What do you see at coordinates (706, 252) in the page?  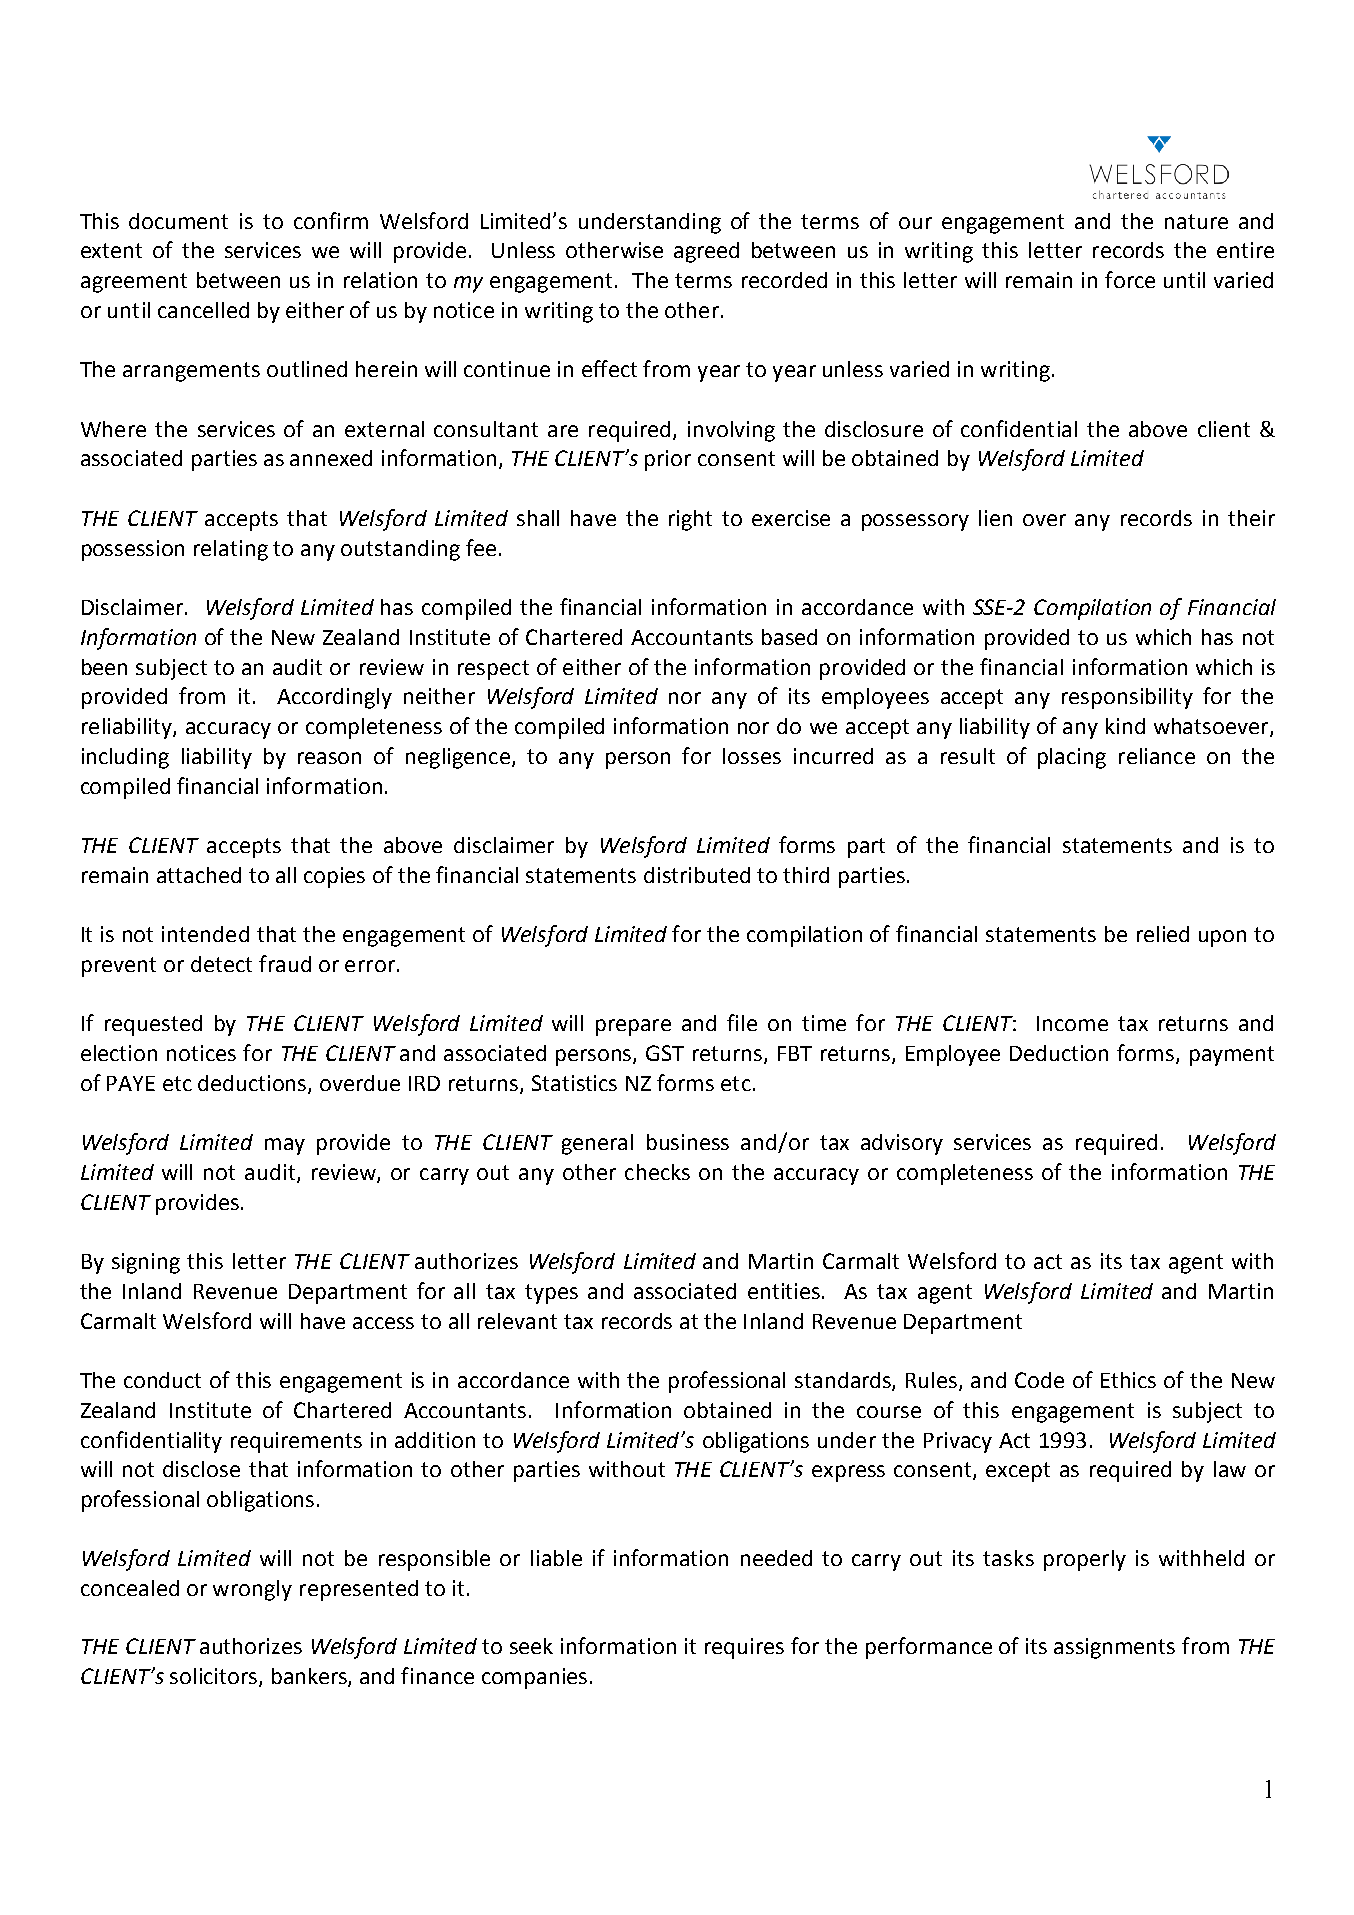 I see `agreed` at bounding box center [706, 252].
